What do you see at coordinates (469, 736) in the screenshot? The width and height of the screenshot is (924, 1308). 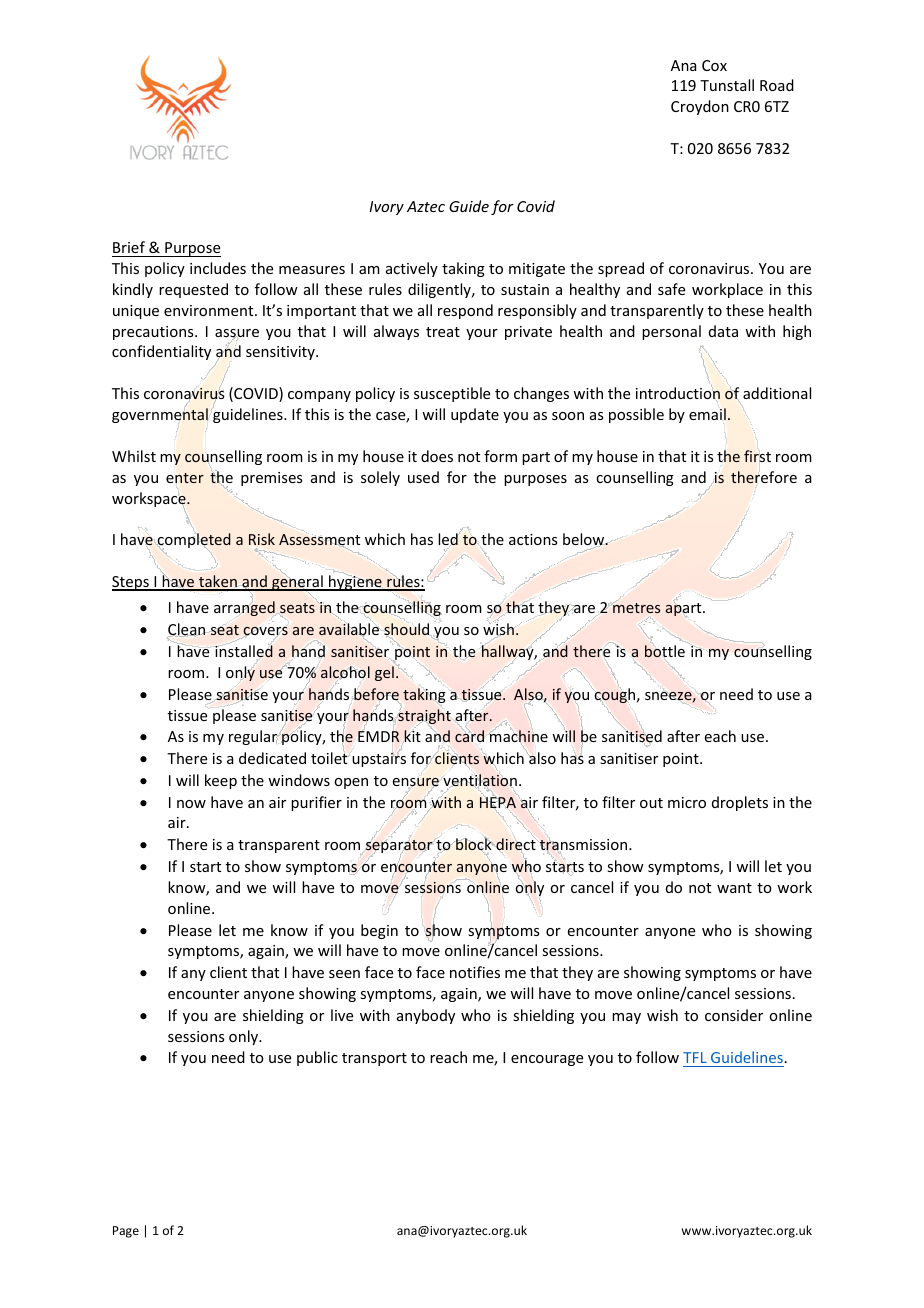 I see `card` at bounding box center [469, 736].
